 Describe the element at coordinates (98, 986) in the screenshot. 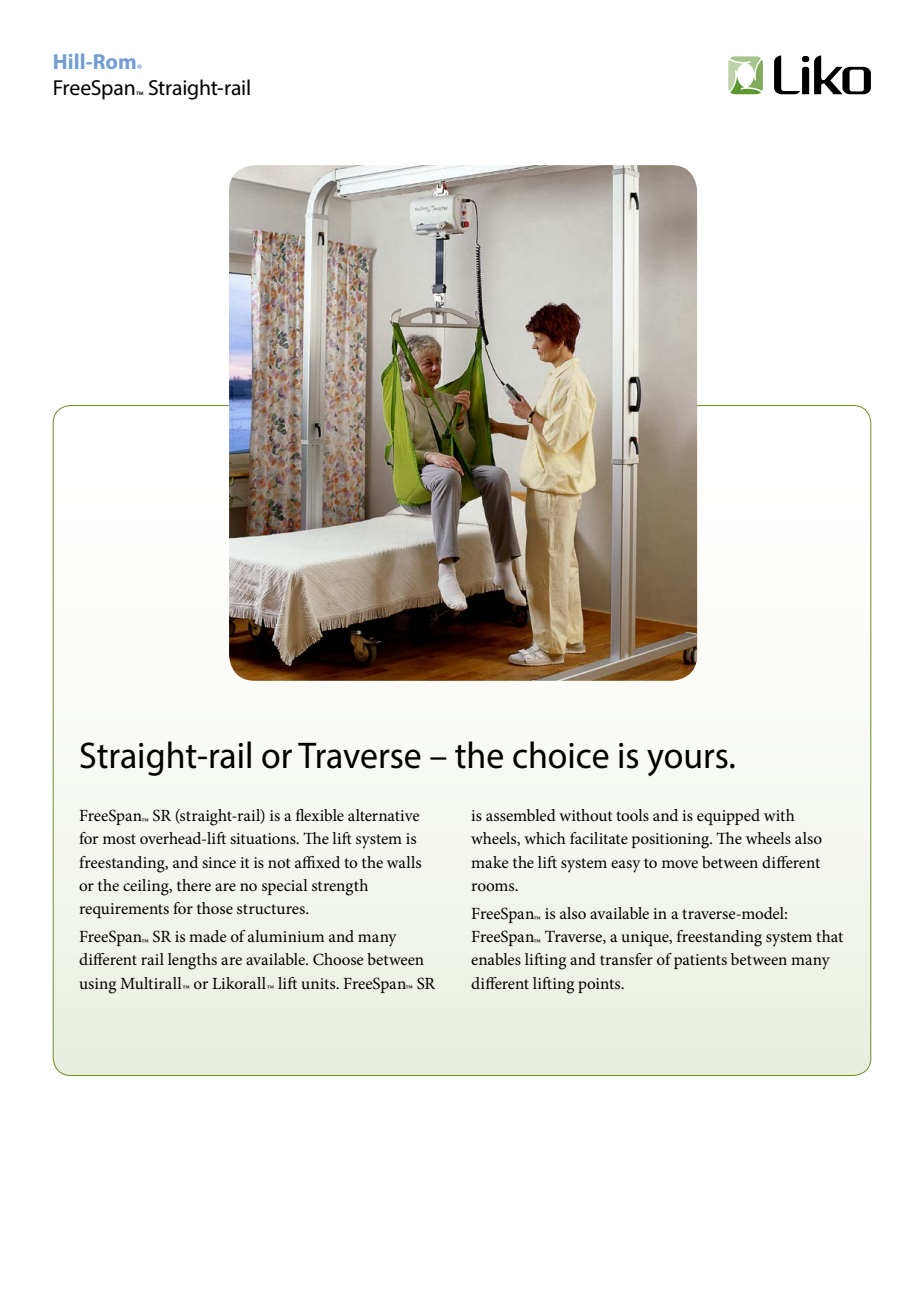

I see `using` at that location.
